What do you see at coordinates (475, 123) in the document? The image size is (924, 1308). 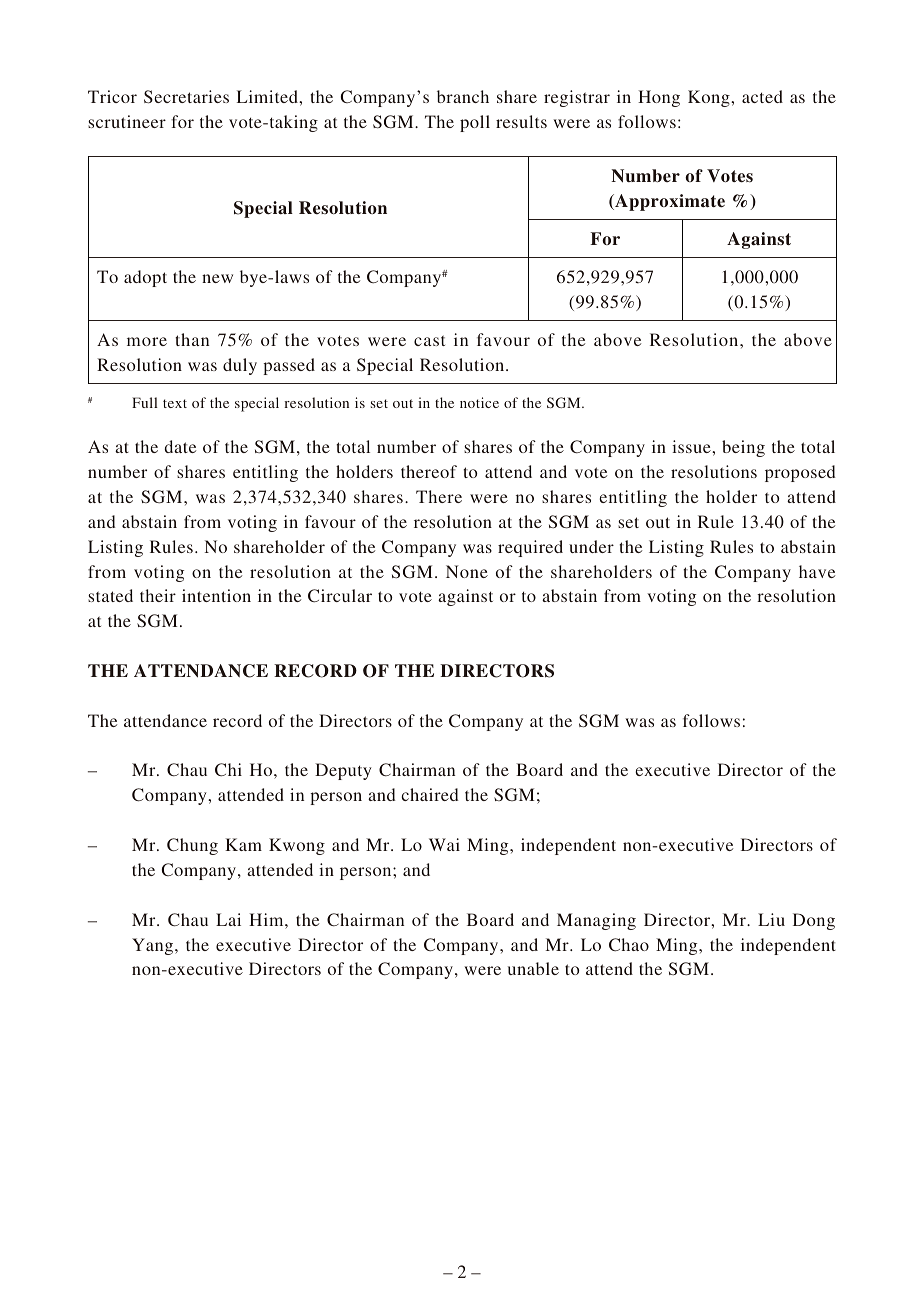 I see `poll` at bounding box center [475, 123].
